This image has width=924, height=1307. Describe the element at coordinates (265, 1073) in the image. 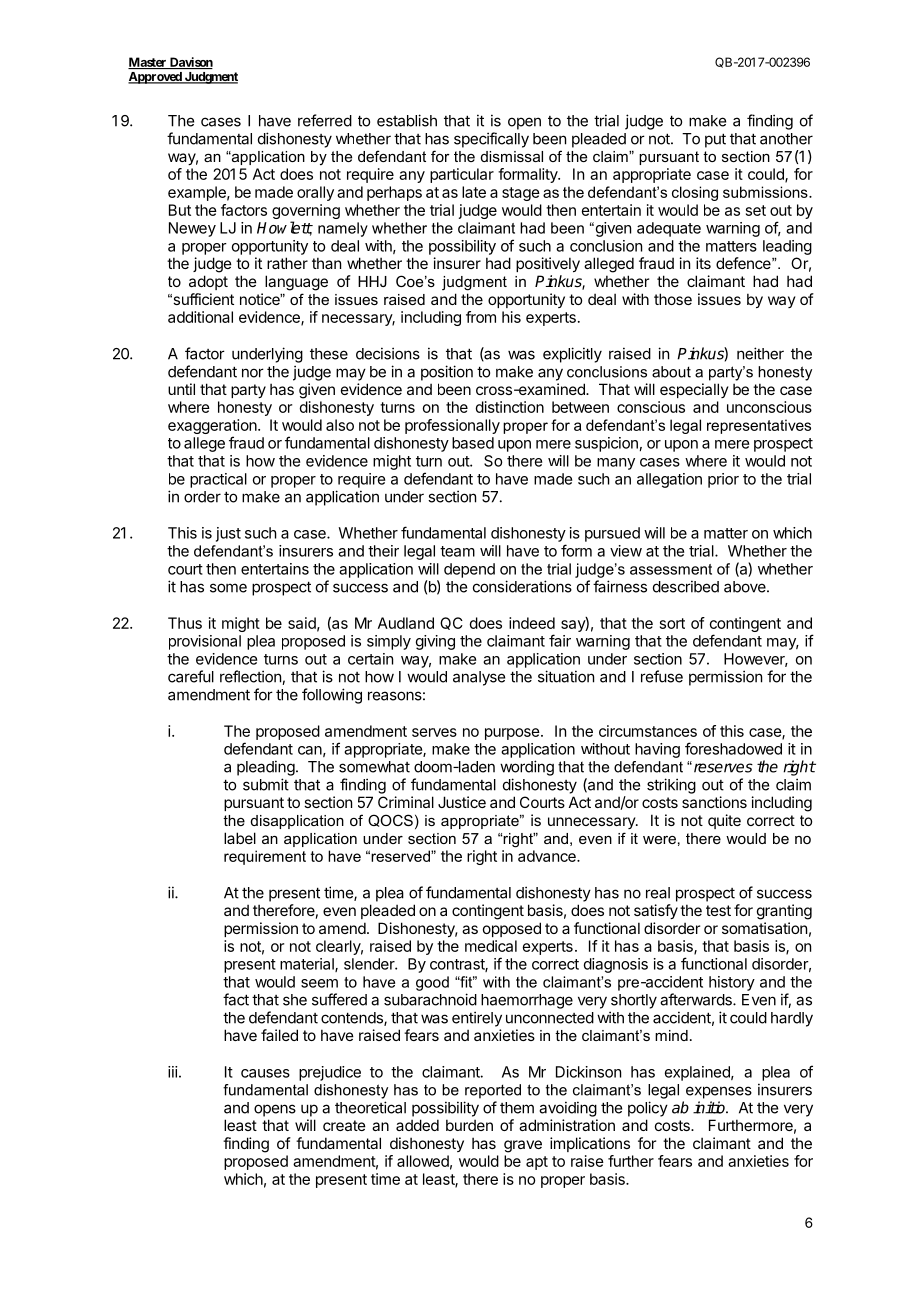

I see `causes` at that location.
